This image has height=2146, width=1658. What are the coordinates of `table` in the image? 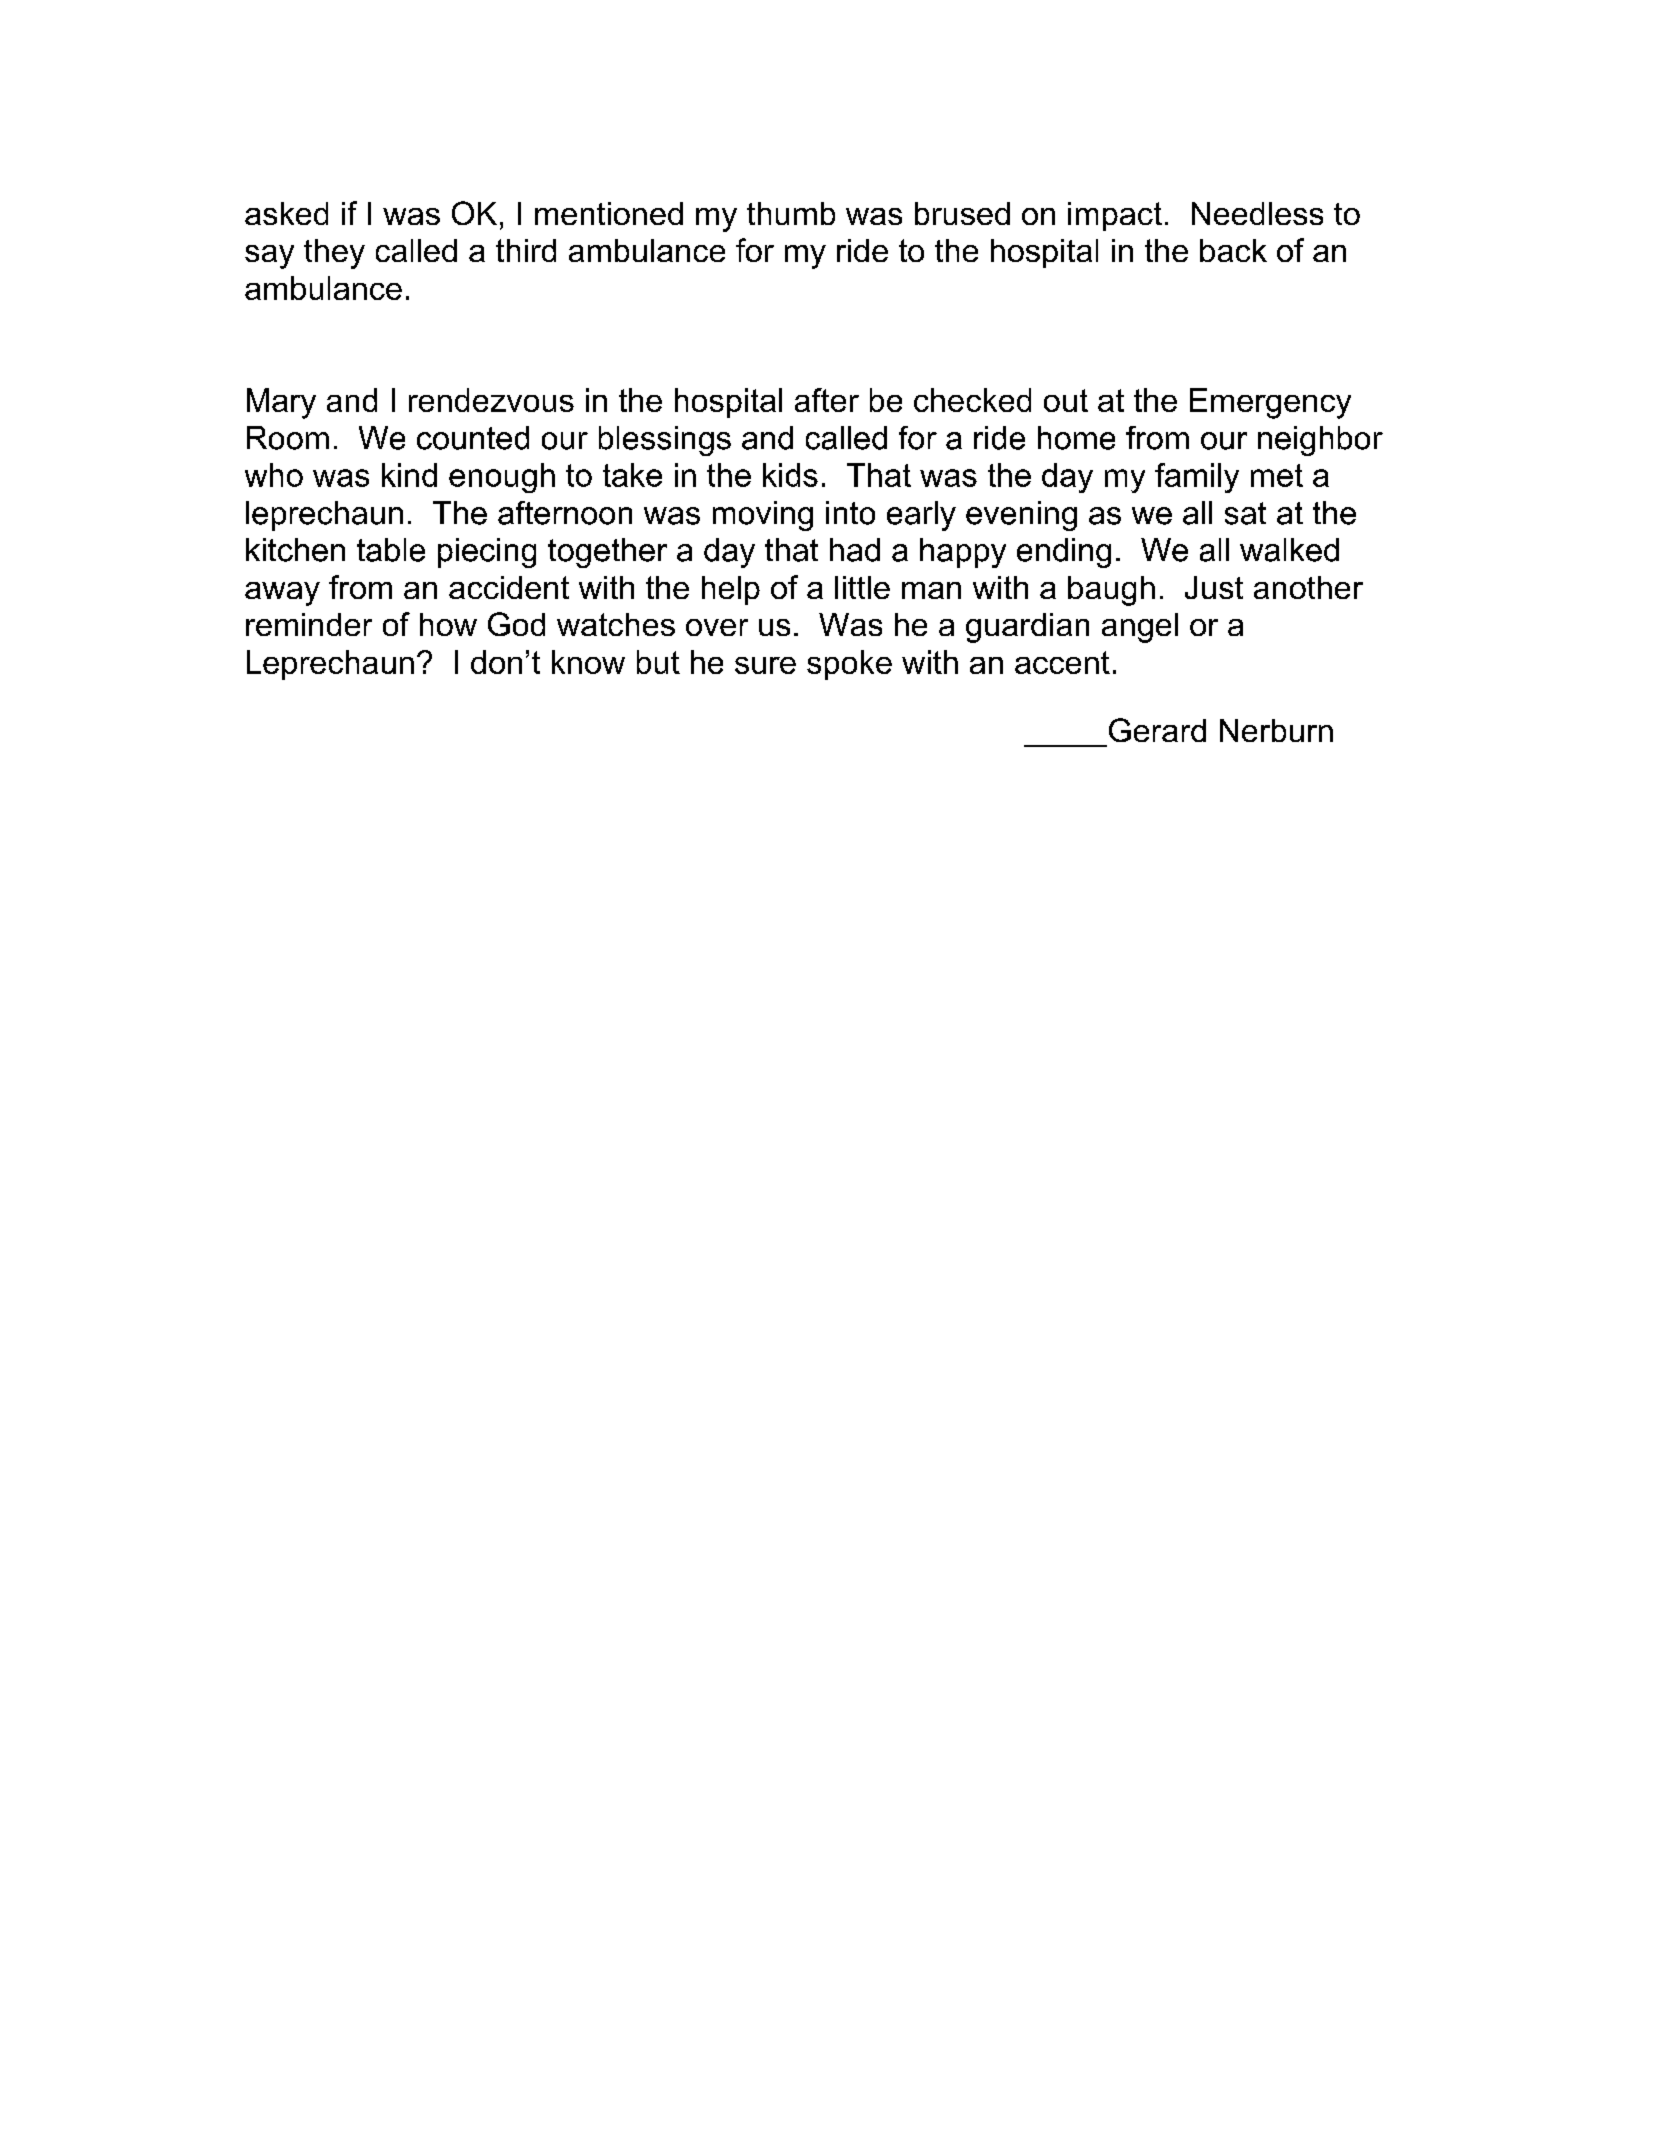 It's located at (391, 550).
